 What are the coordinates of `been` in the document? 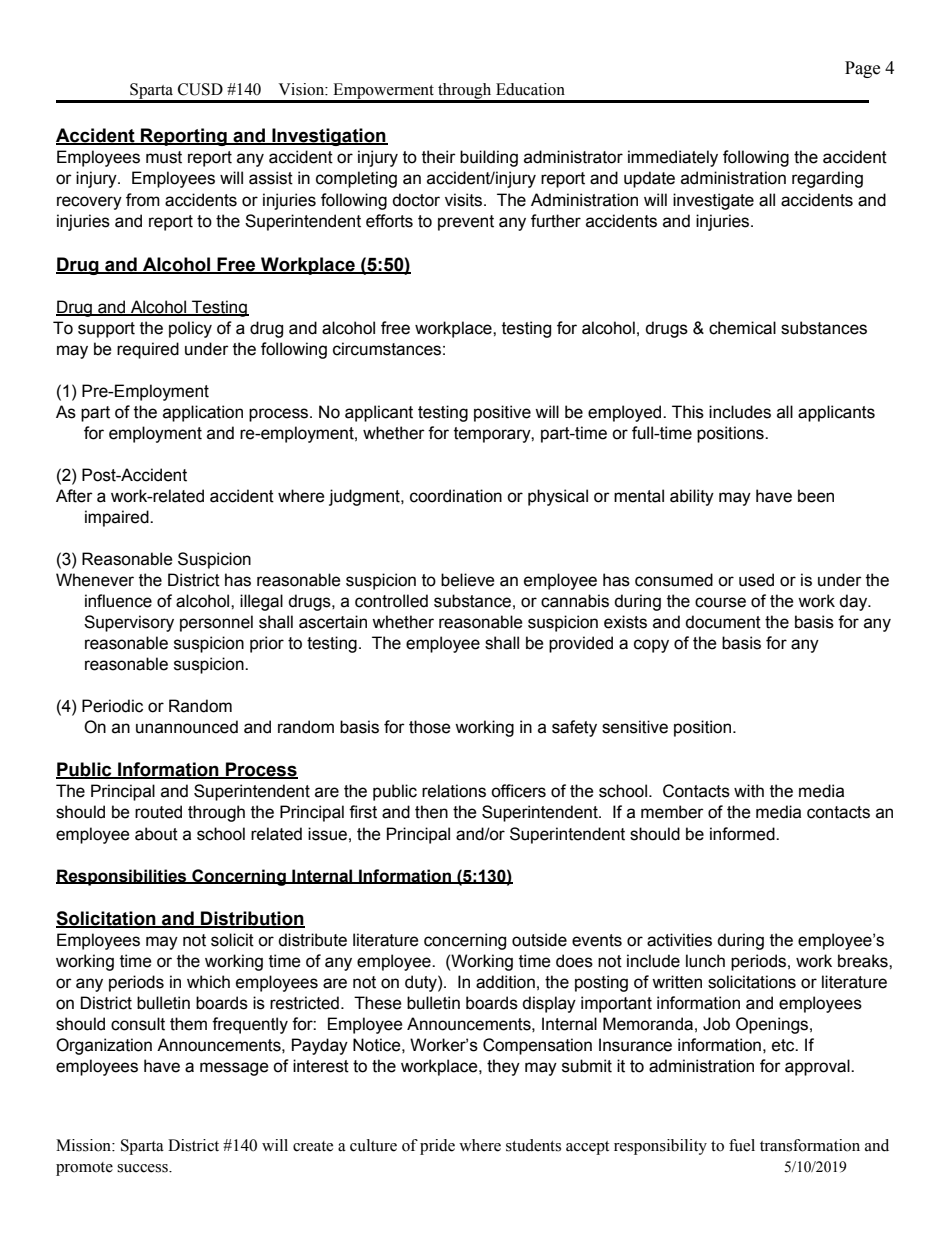 It's located at (816, 496).
